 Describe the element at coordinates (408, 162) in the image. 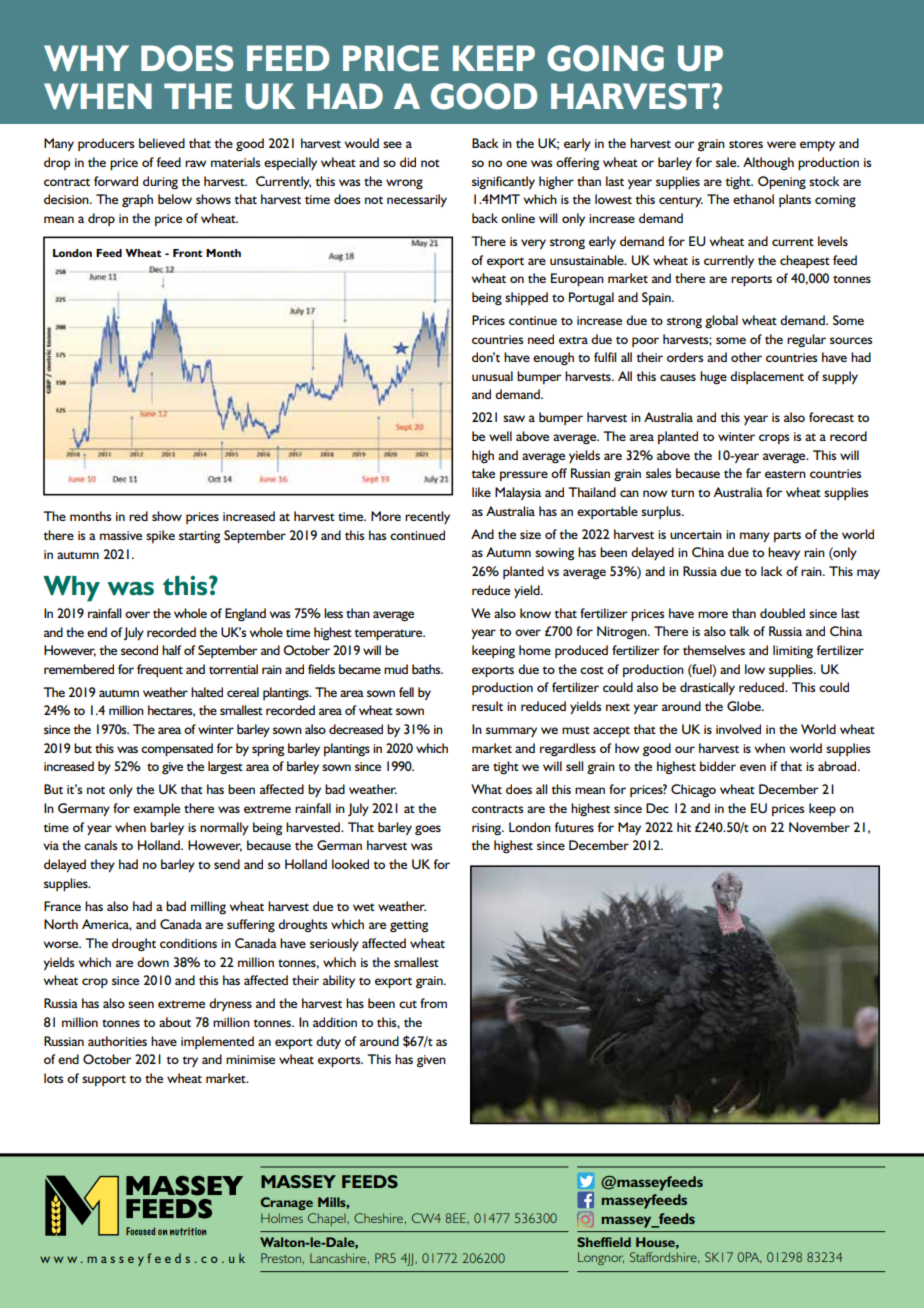

I see `did` at that location.
